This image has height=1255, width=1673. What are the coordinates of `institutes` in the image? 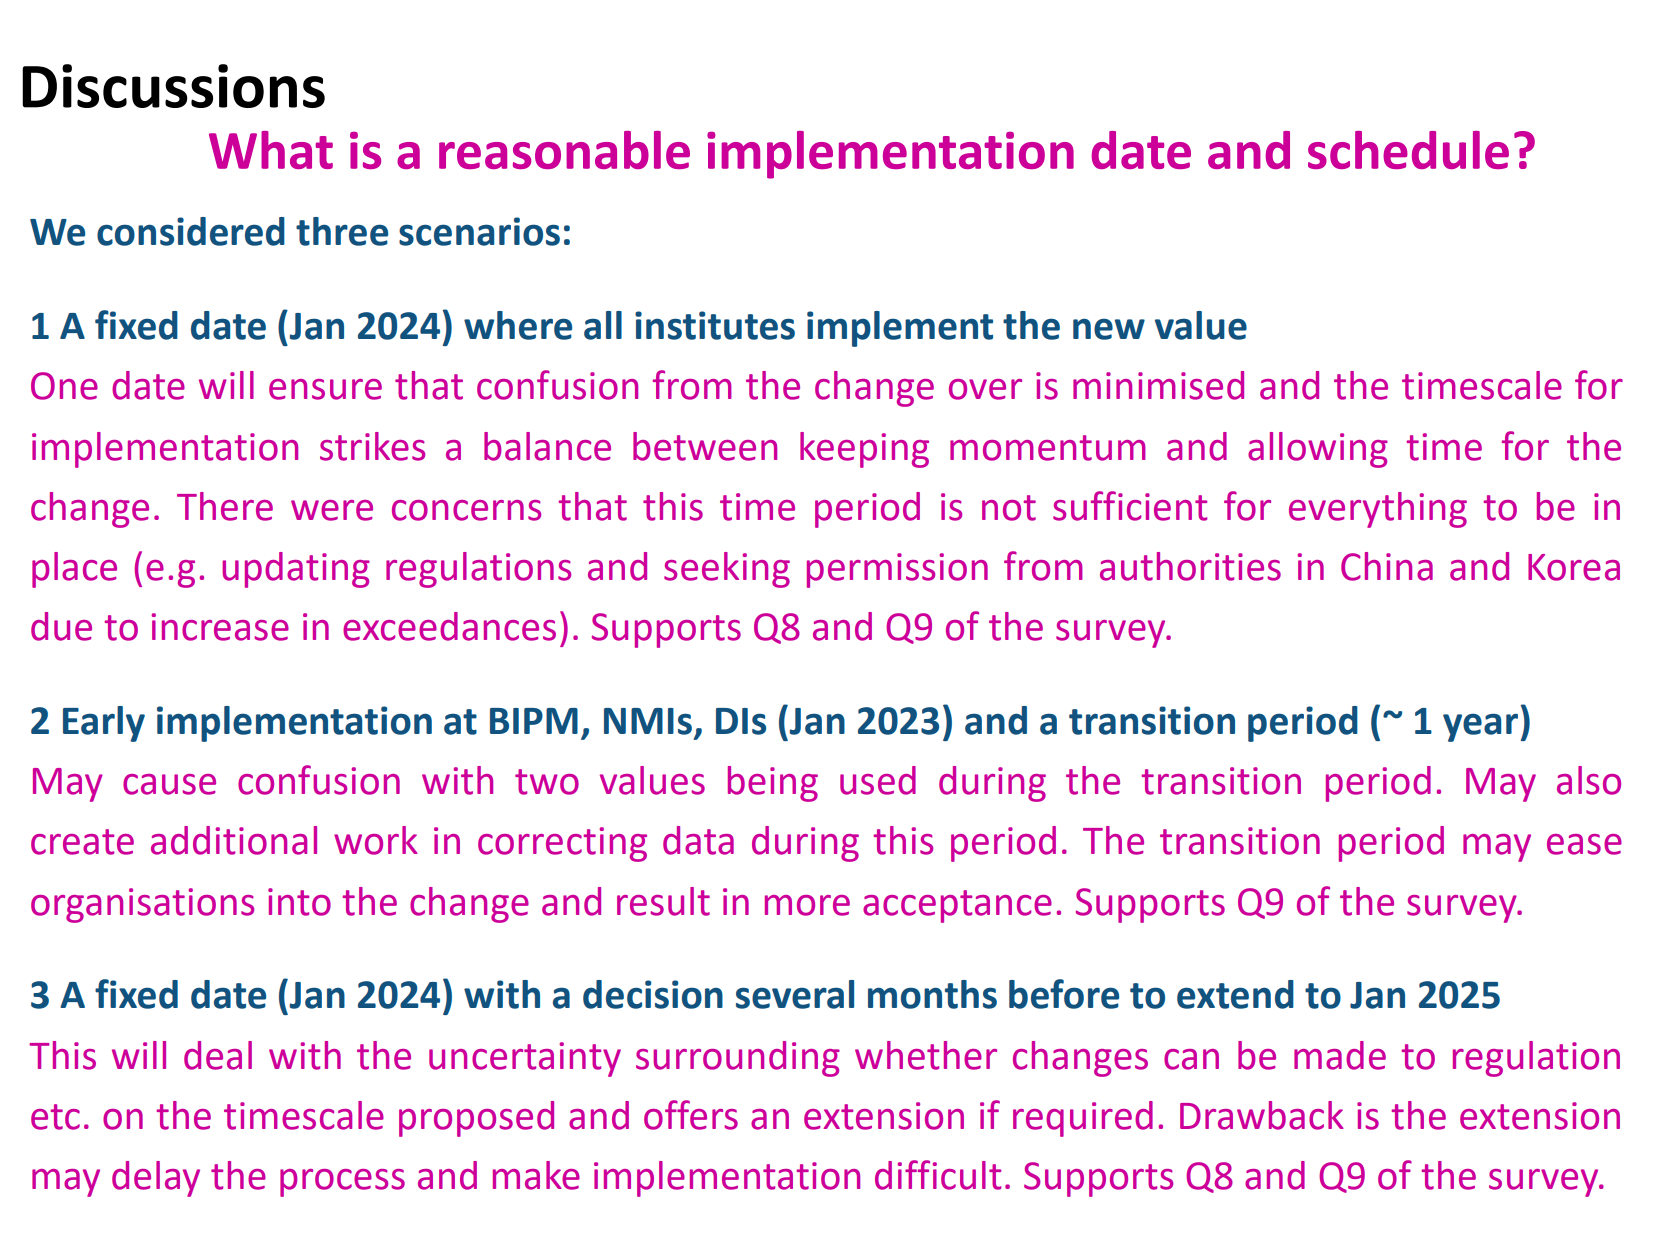 It's located at (715, 325).
